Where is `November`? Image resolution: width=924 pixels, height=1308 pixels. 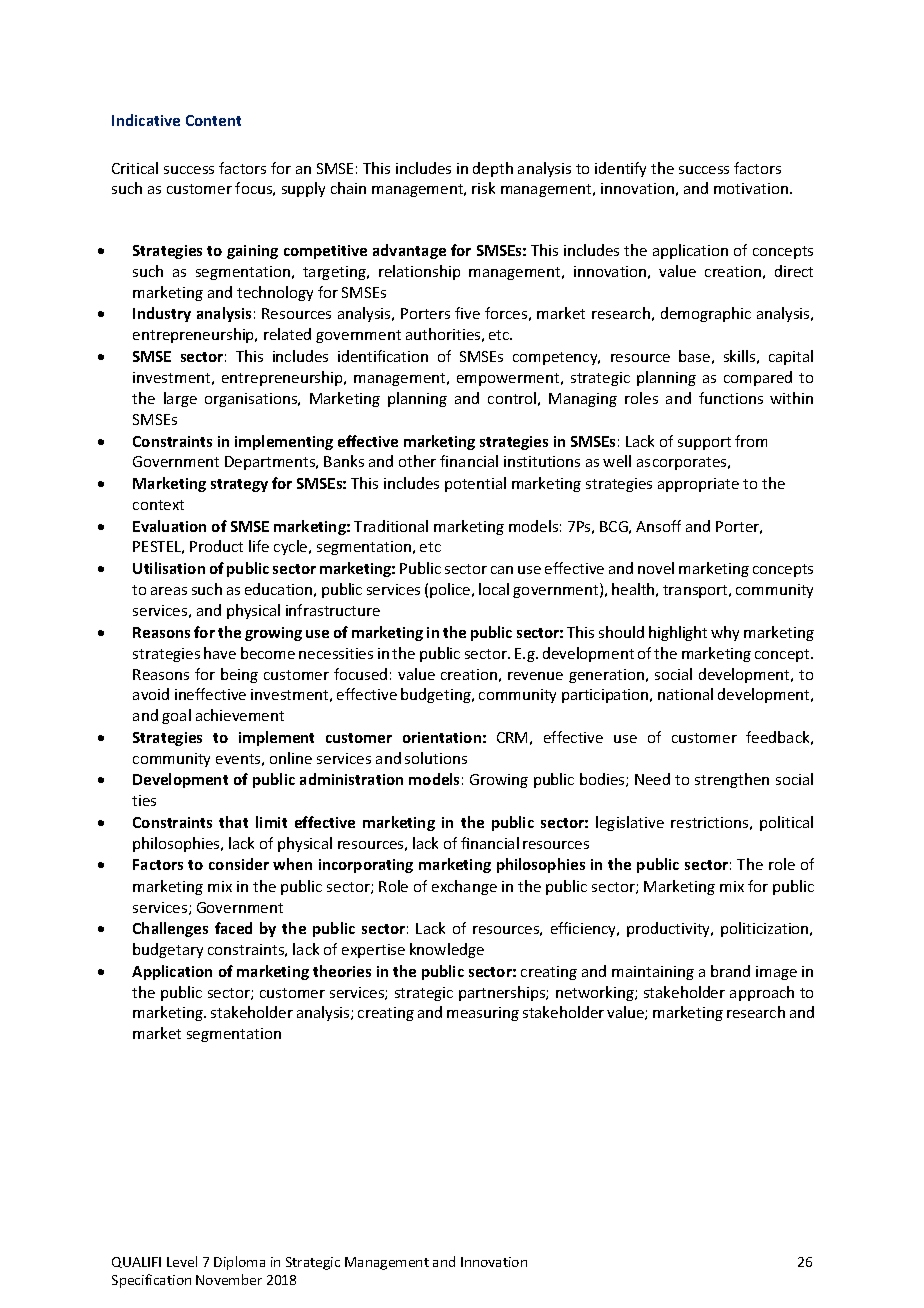 November is located at coordinates (229, 1279).
